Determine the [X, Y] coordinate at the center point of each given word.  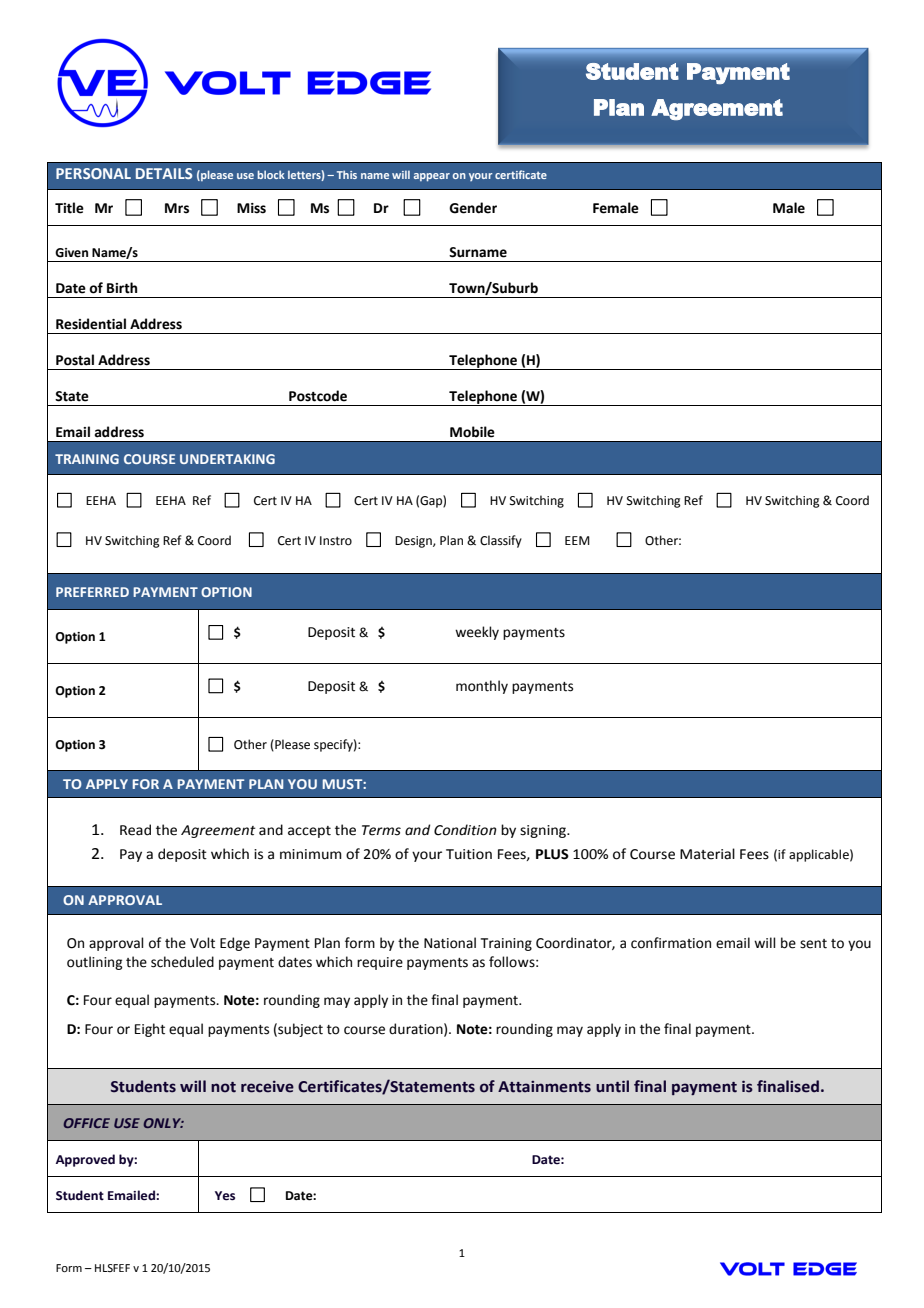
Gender [473, 208]
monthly [482, 687]
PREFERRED [92, 592]
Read [135, 830]
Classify [501, 541]
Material [707, 854]
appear [432, 177]
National [450, 943]
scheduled [182, 962]
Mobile [472, 432]
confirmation [671, 943]
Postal [75, 360]
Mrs [177, 208]
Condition [465, 830]
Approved [85, 1160]
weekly [477, 633]
